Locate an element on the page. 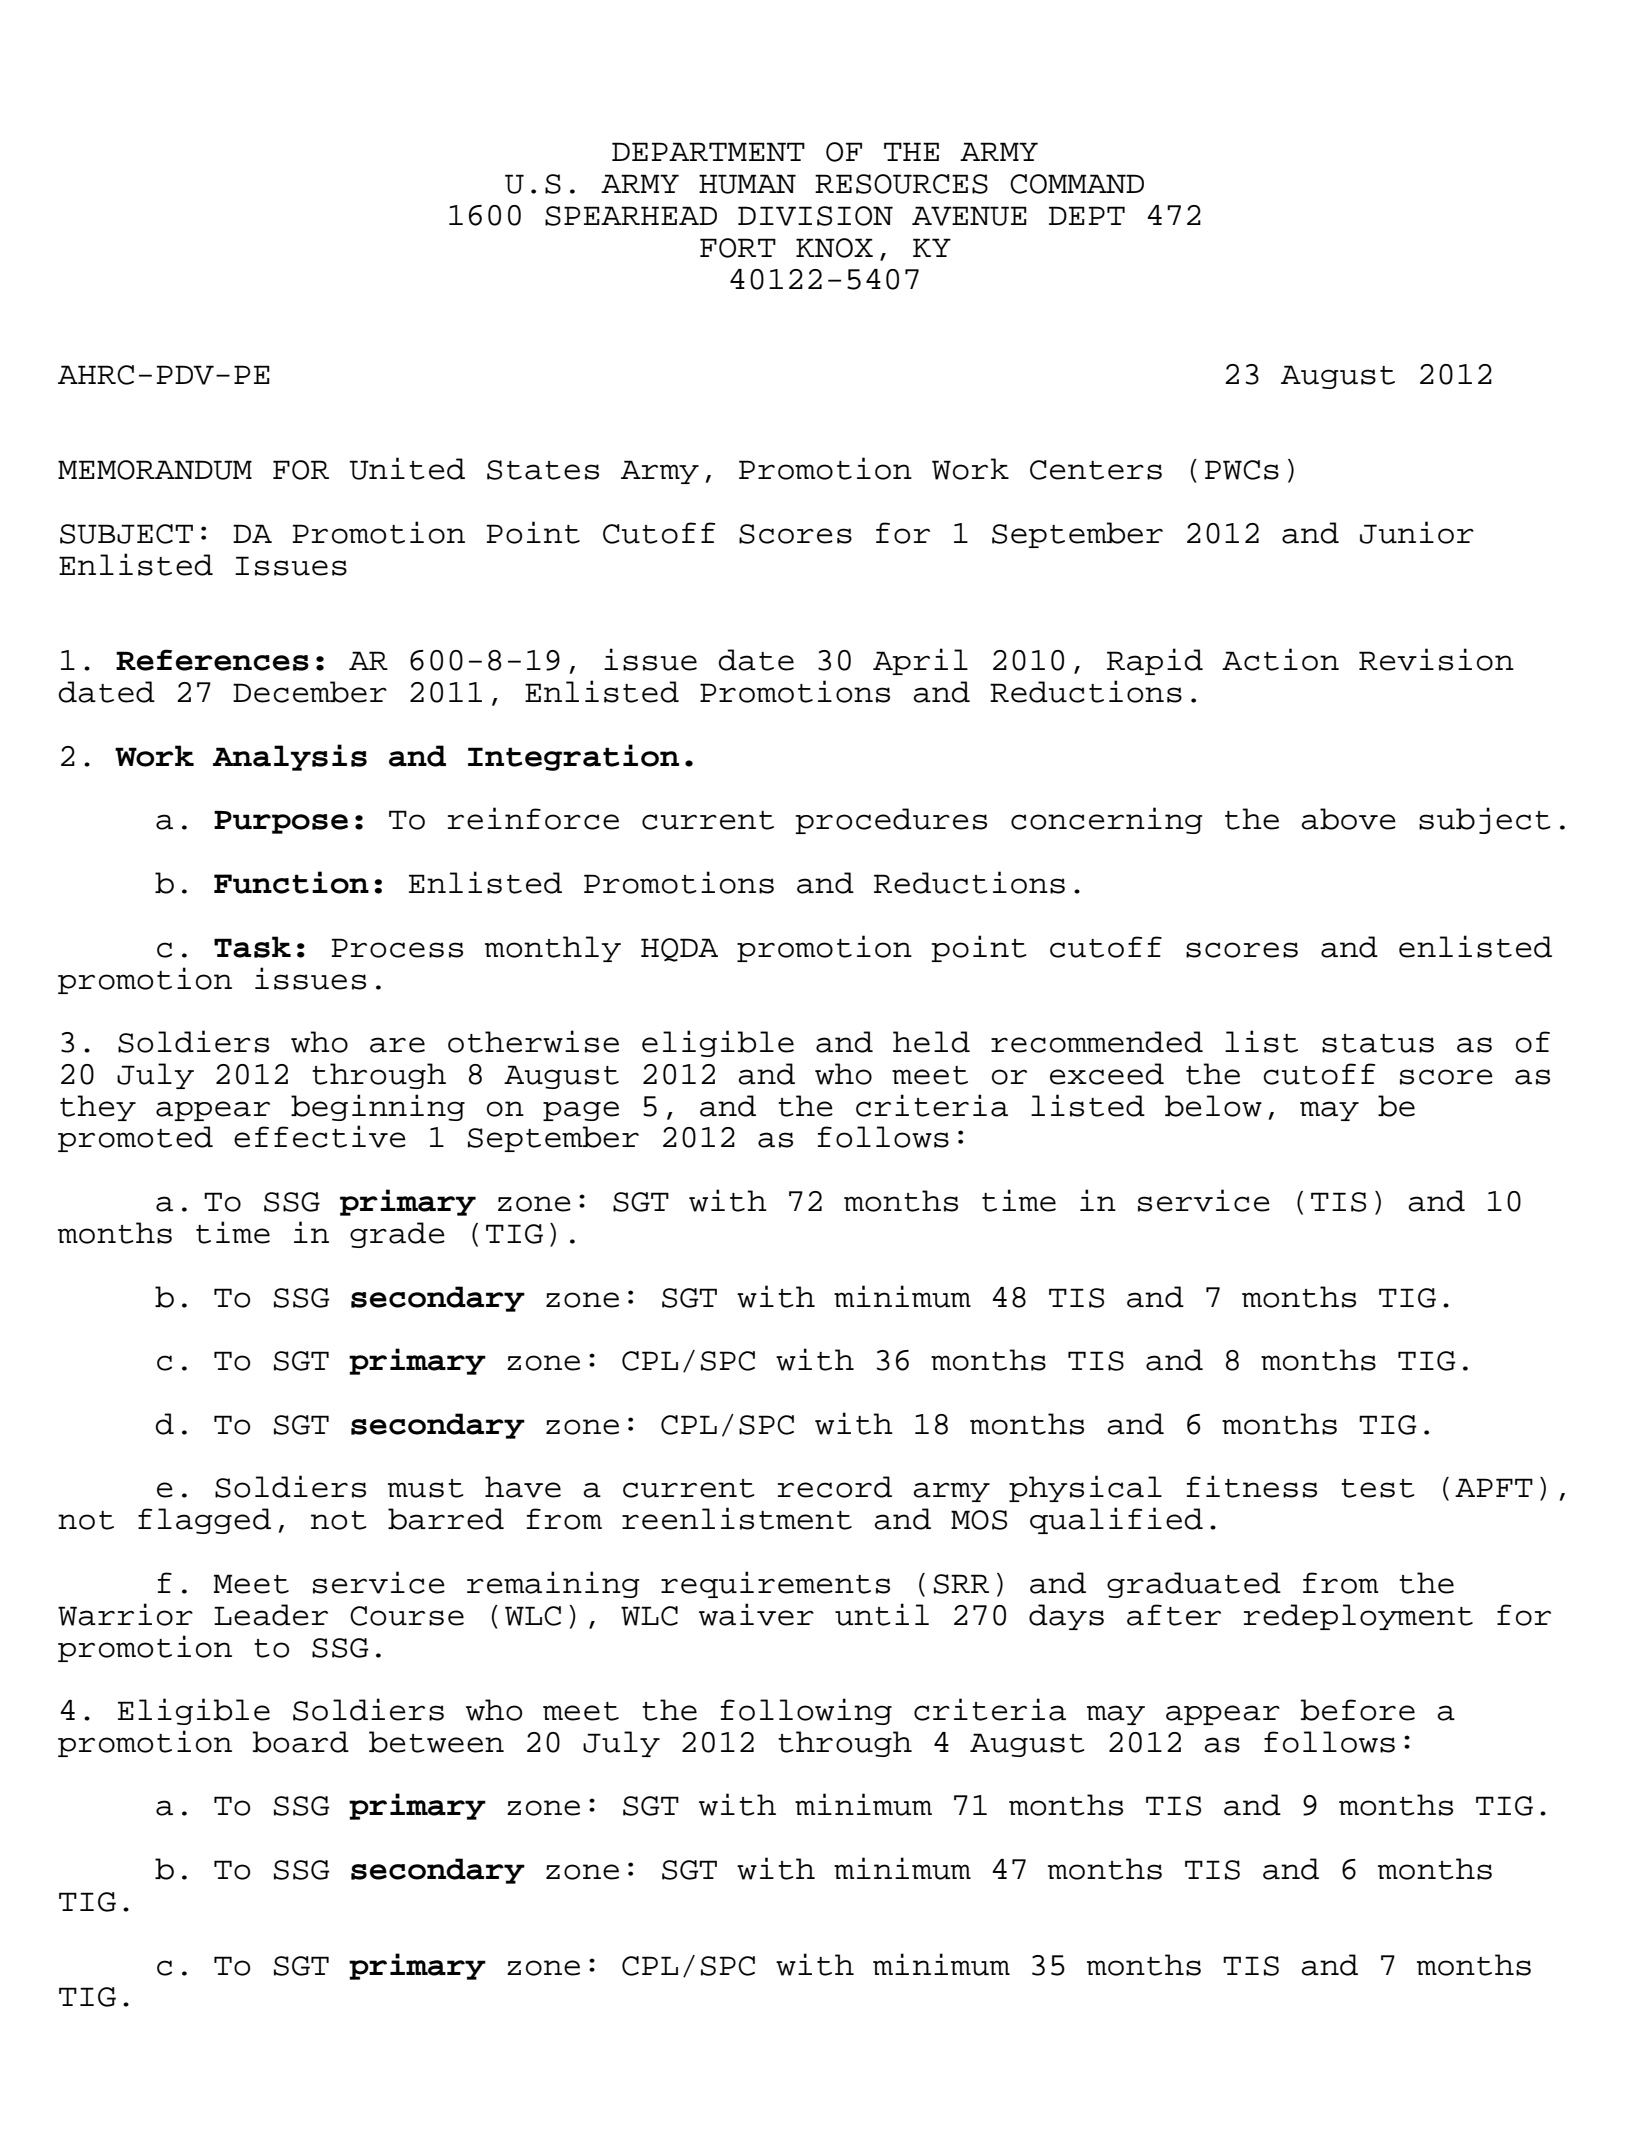 The width and height of the page is (1650, 2135). status is located at coordinates (1378, 1043).
